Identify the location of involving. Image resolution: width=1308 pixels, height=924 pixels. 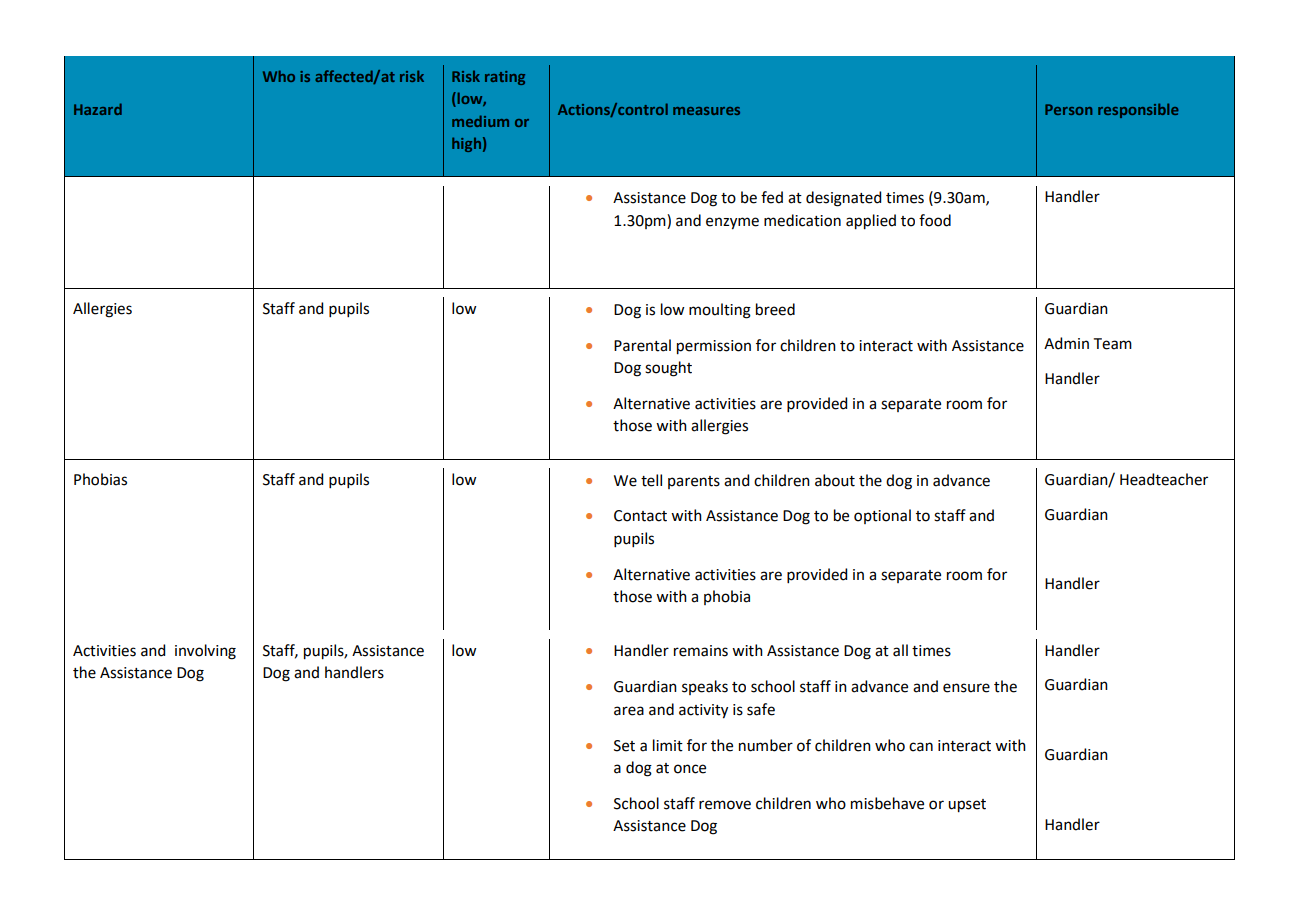
(205, 652).
